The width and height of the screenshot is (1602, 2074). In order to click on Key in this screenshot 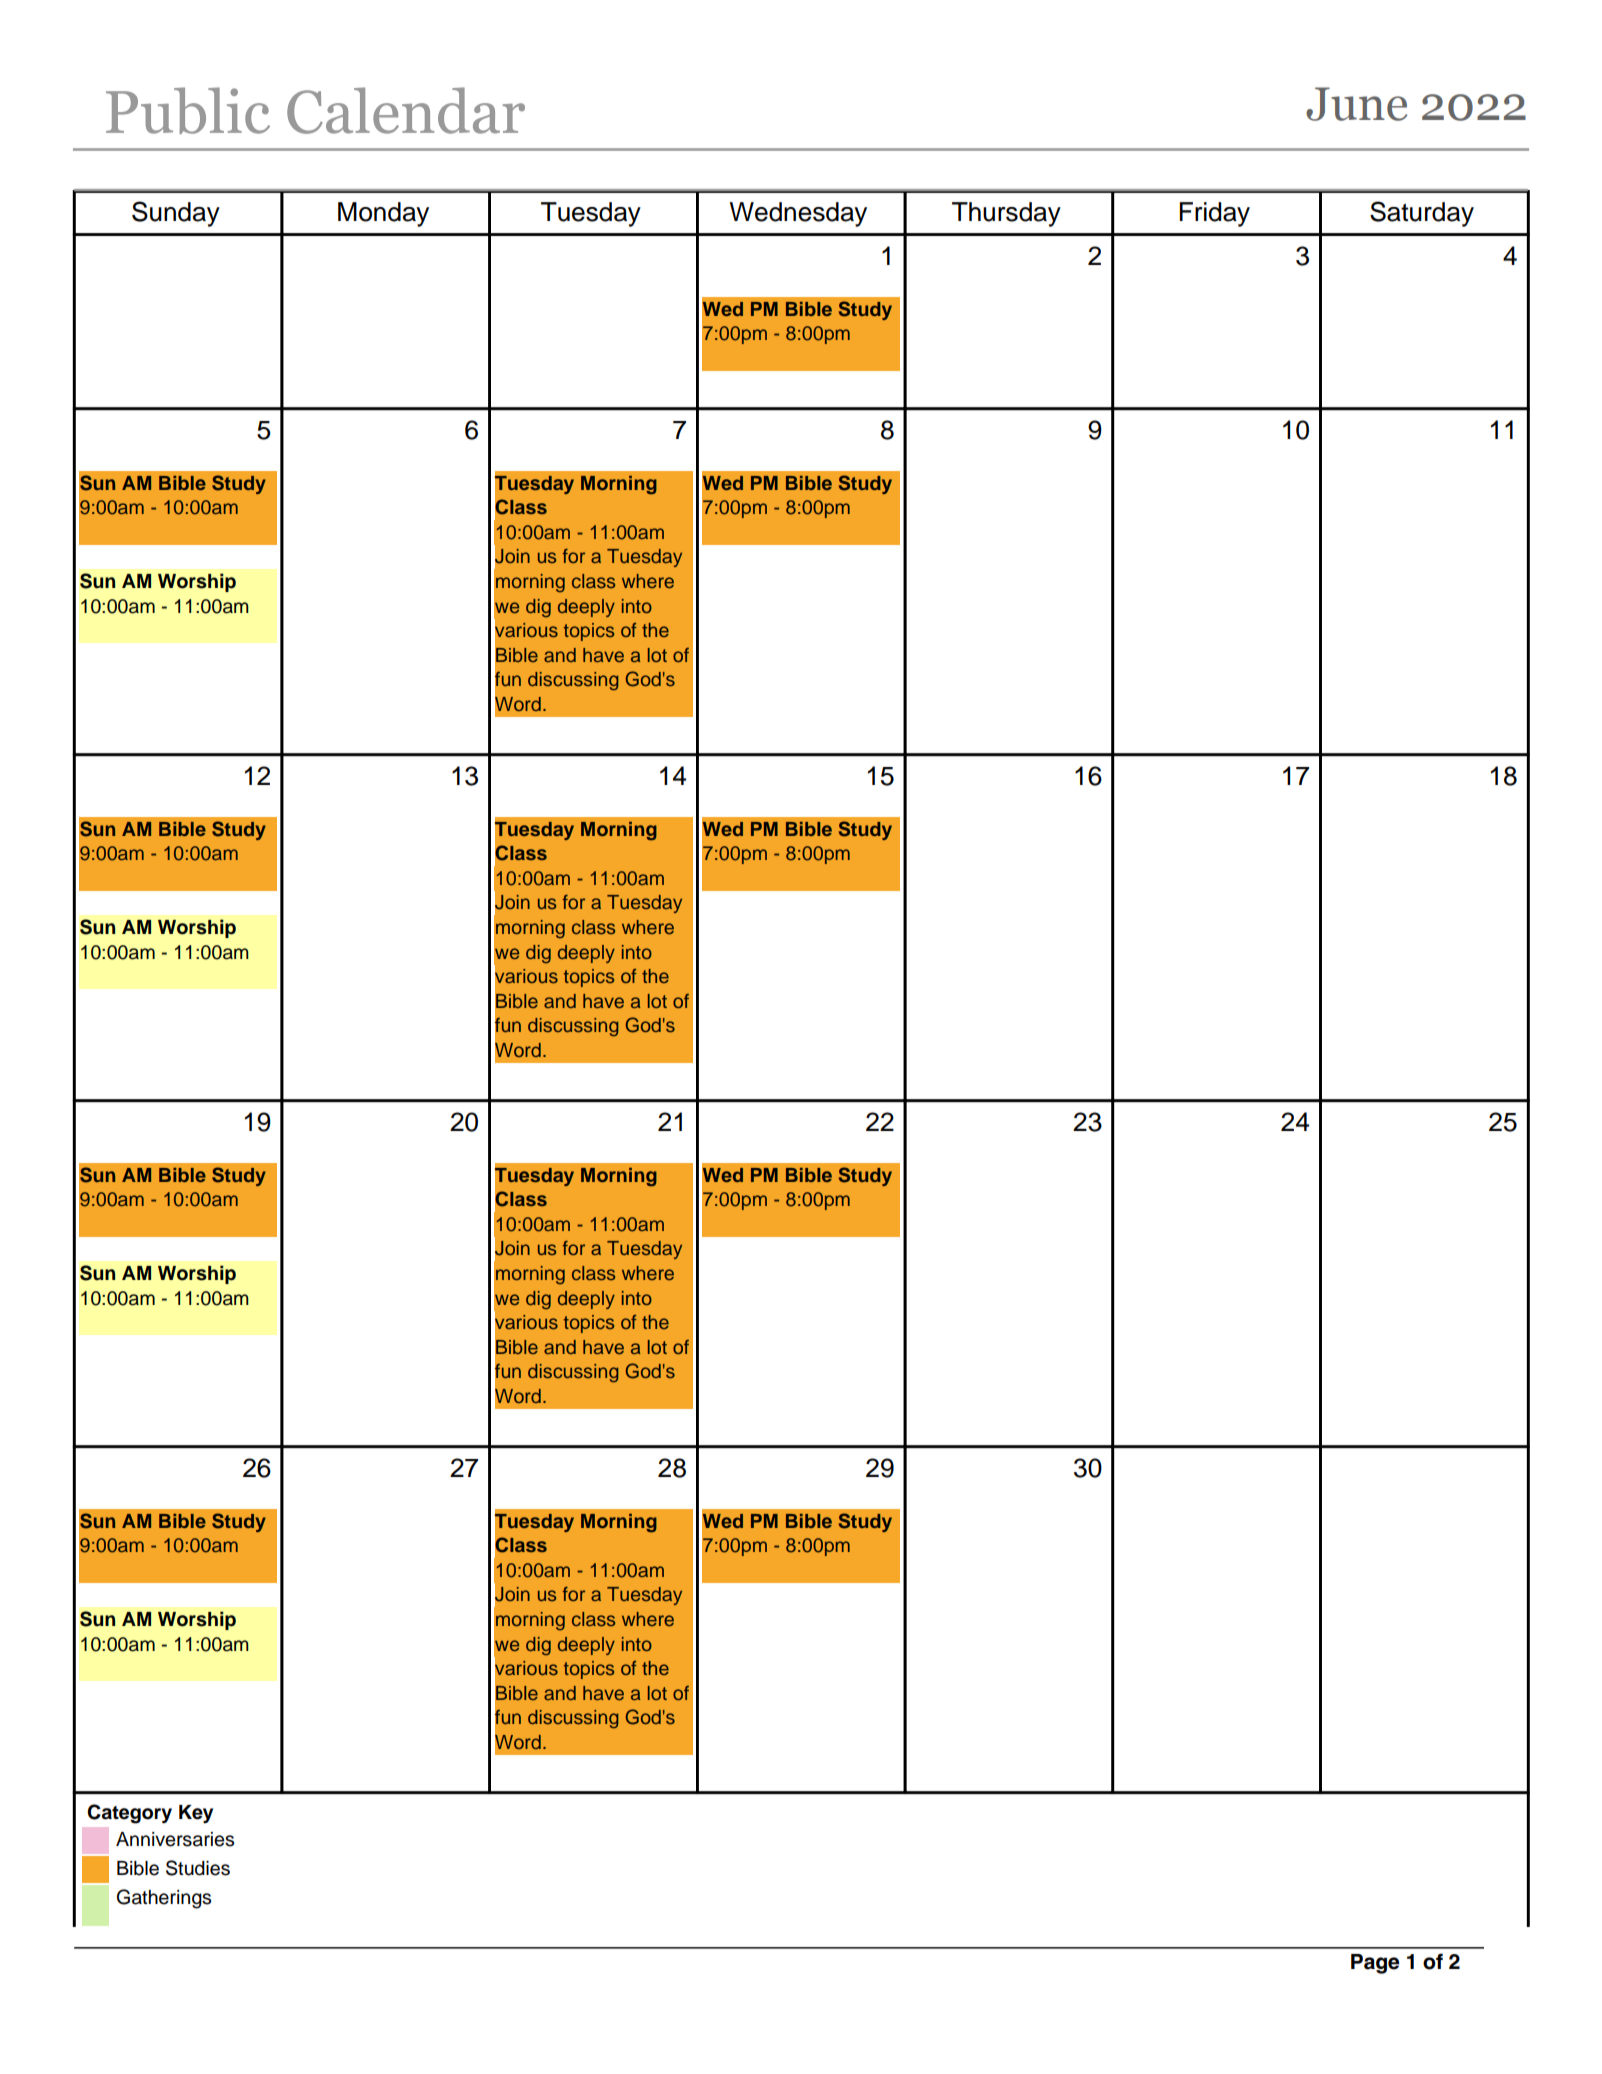, I will do `click(196, 1814)`.
